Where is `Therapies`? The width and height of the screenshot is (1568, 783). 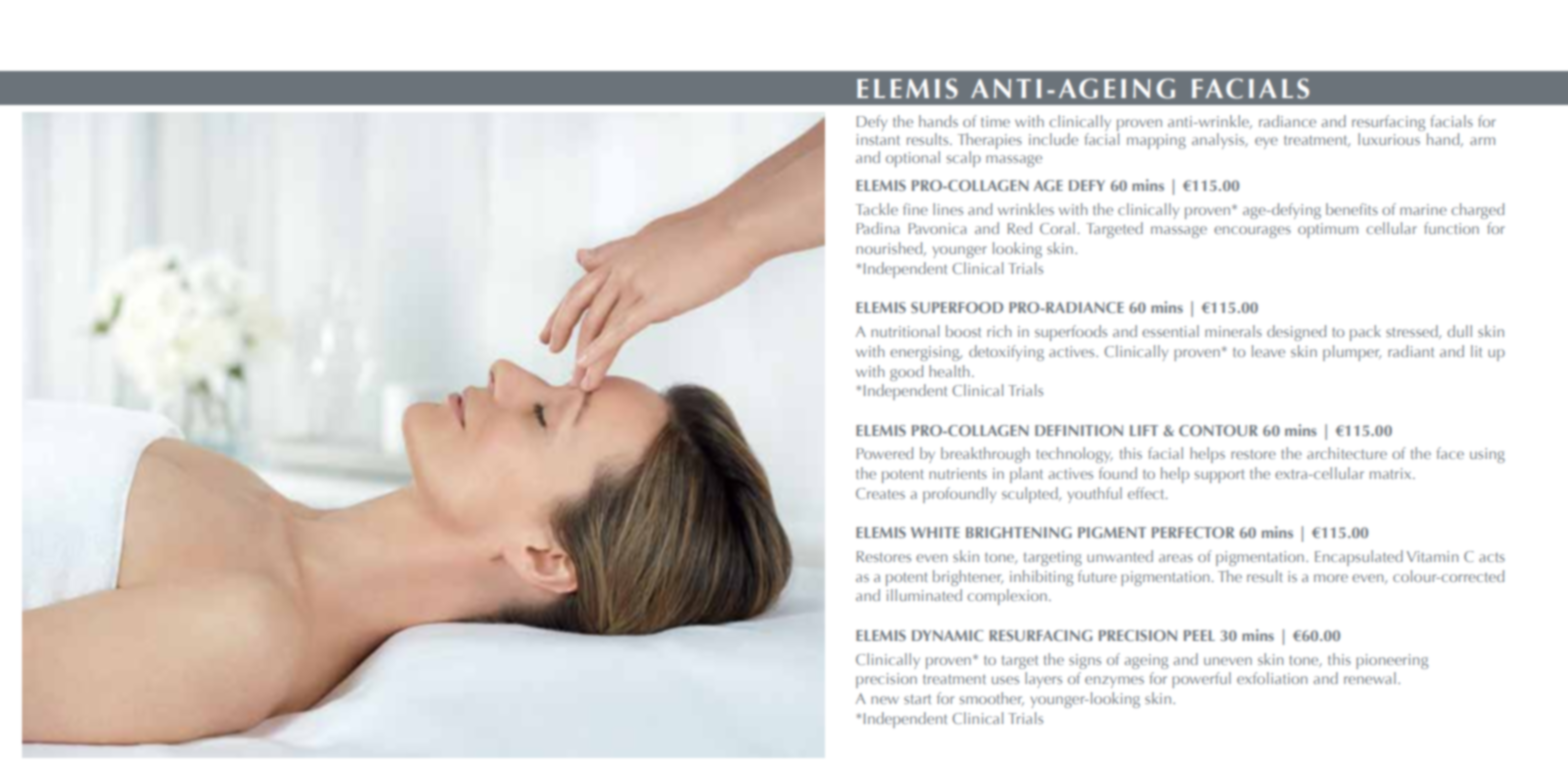
Therapies is located at coordinates (990, 142).
